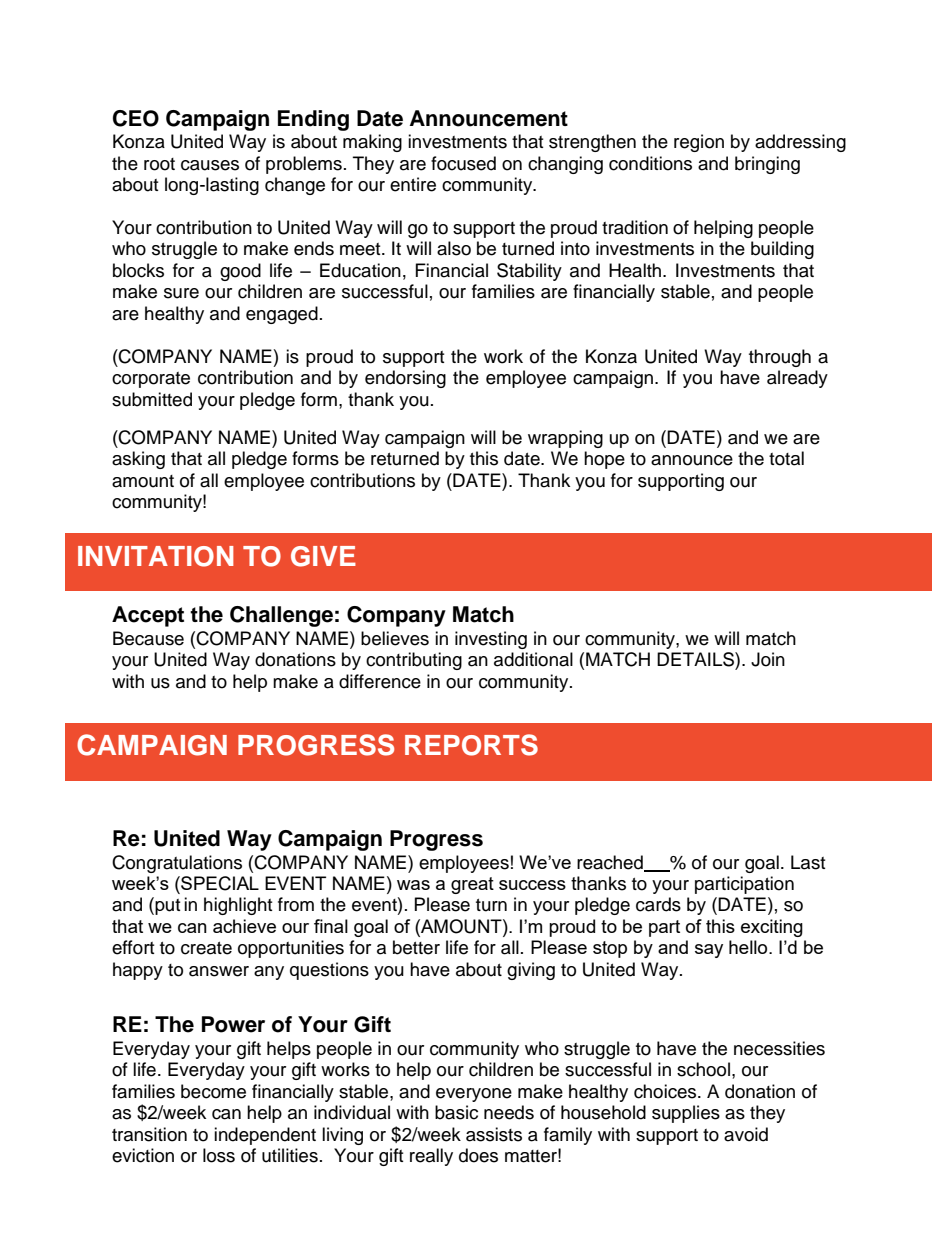 This screenshot has width=952, height=1233. Describe the element at coordinates (565, 439) in the screenshot. I see `wrapping` at that location.
